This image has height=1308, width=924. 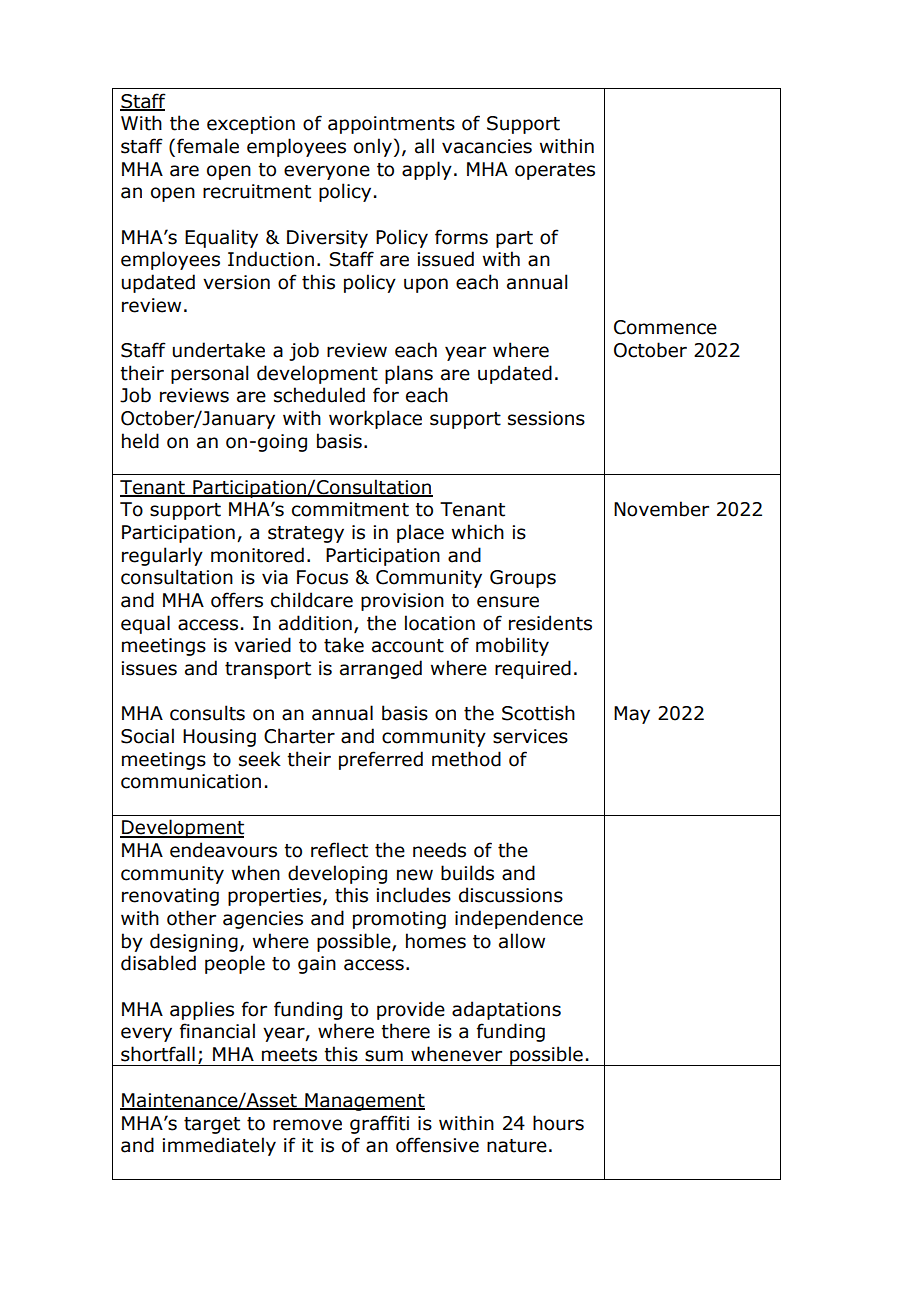 What do you see at coordinates (381, 760) in the image?
I see `preferred` at bounding box center [381, 760].
